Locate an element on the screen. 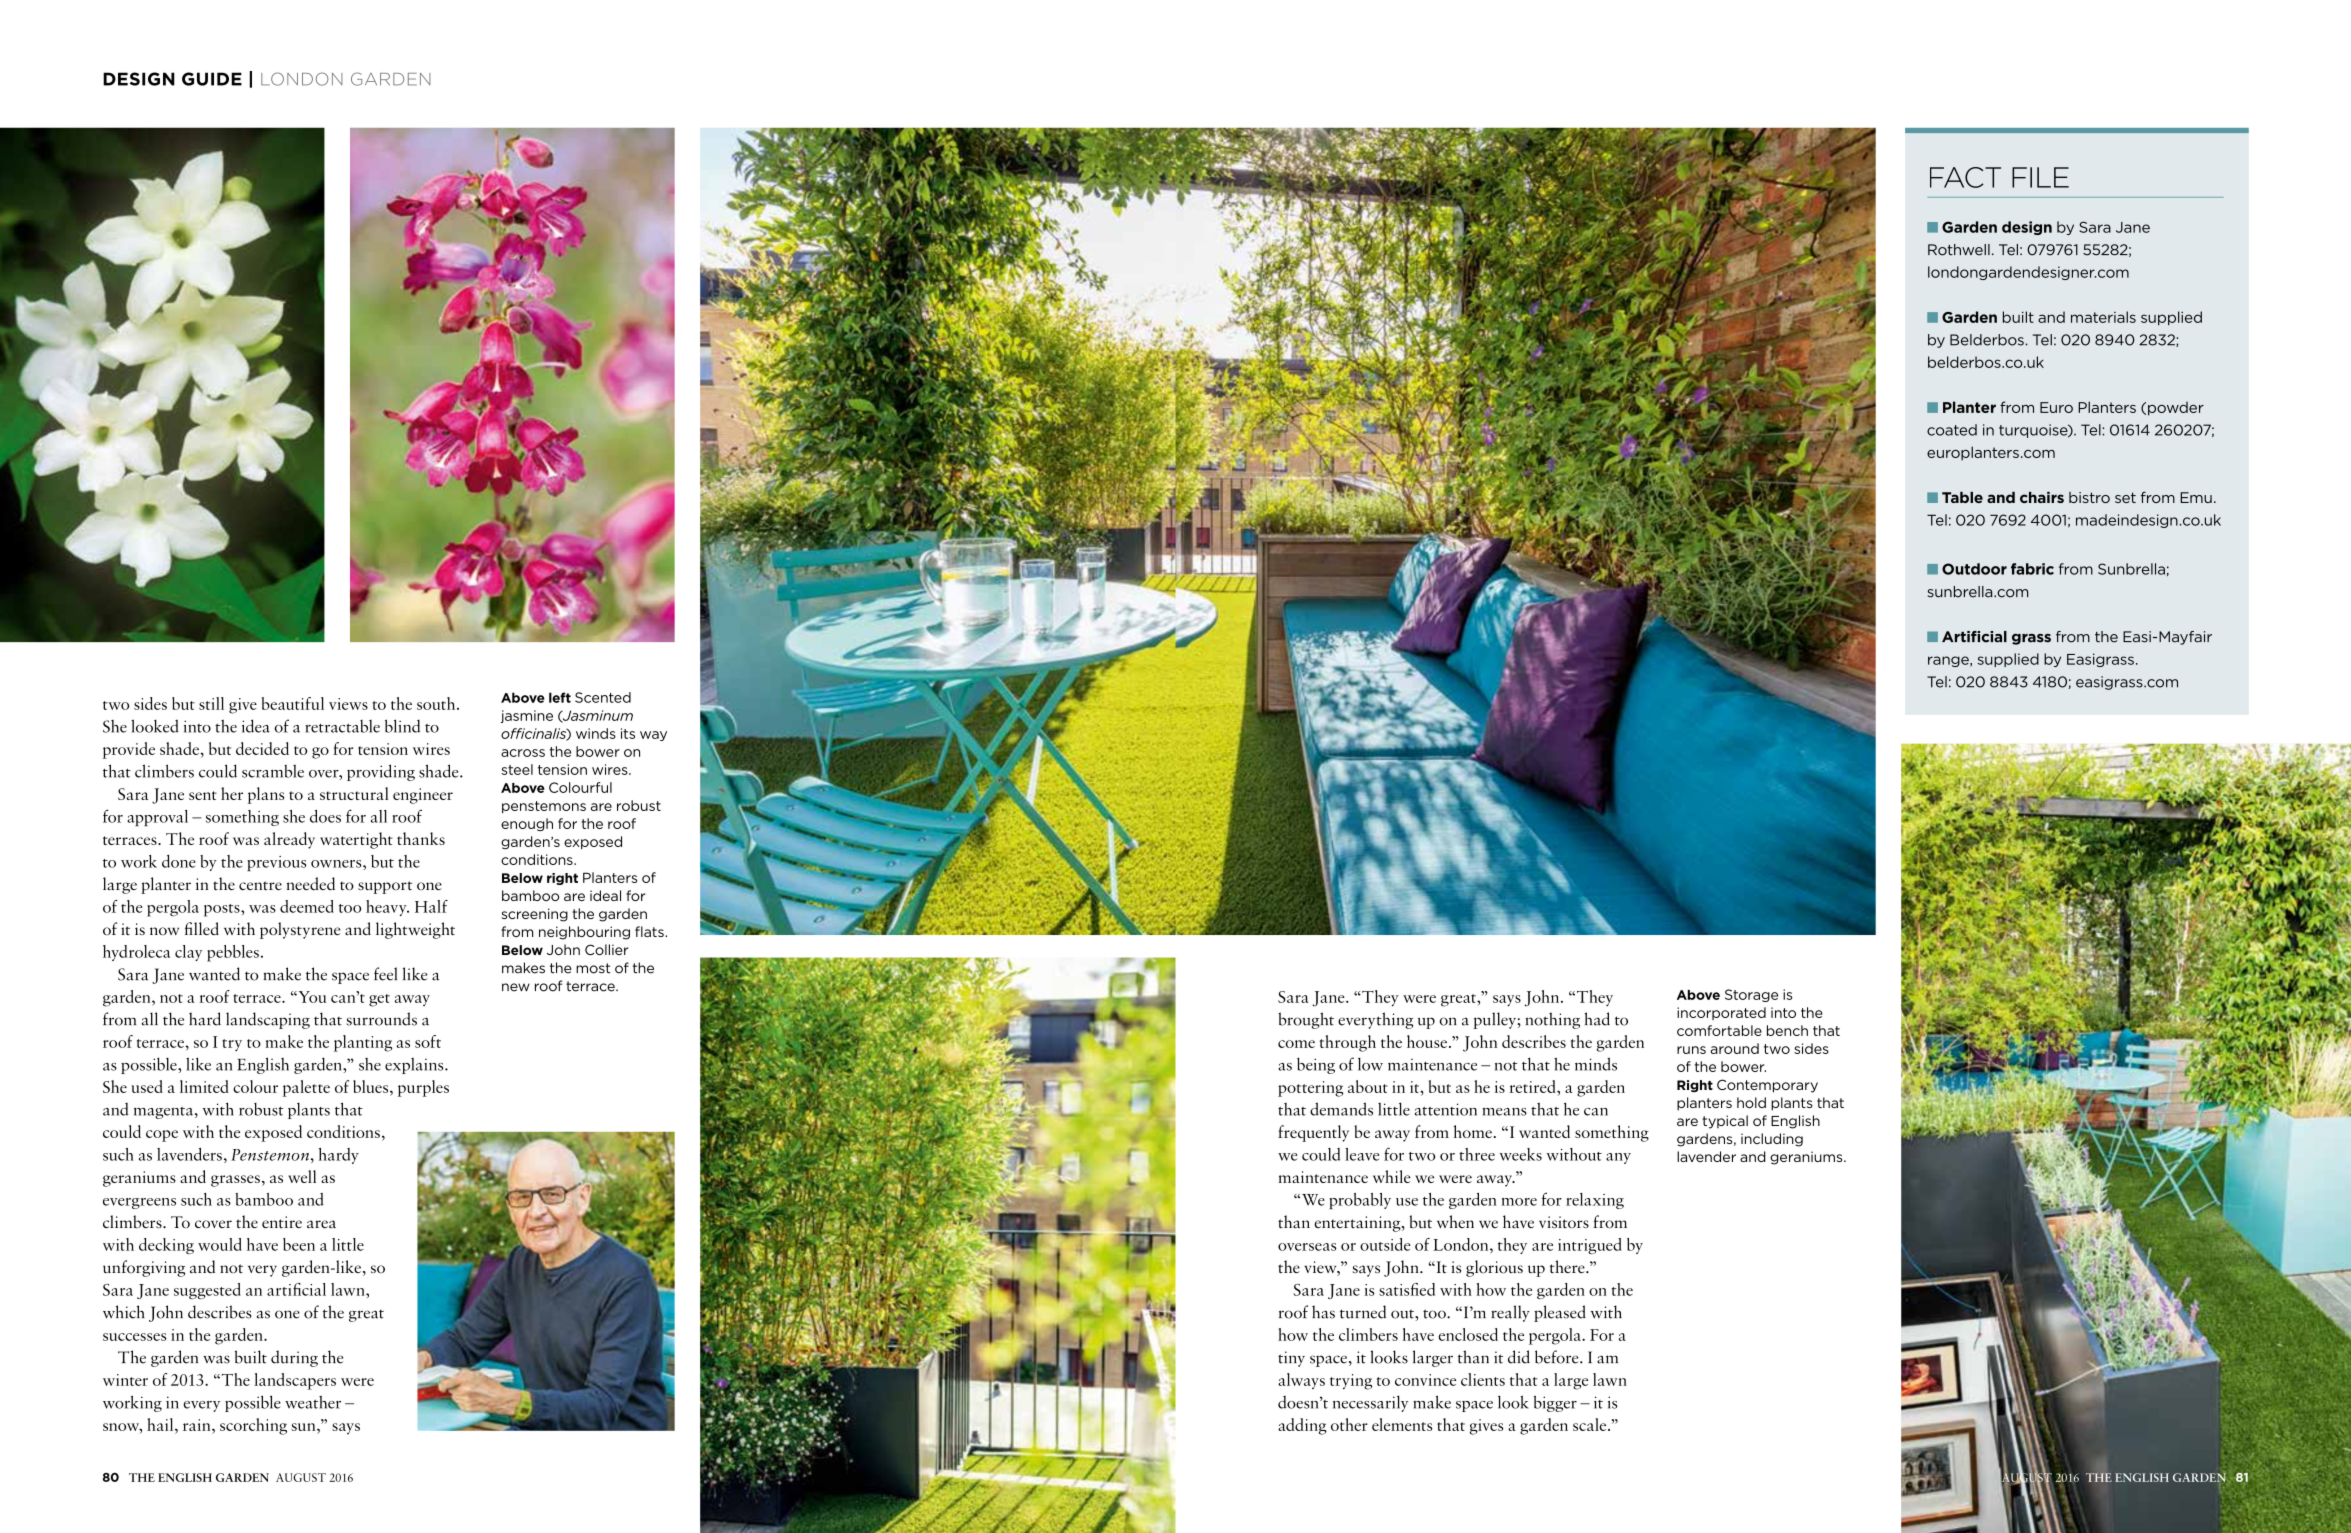 This screenshot has height=1533, width=2351. FACT is located at coordinates (1965, 177).
